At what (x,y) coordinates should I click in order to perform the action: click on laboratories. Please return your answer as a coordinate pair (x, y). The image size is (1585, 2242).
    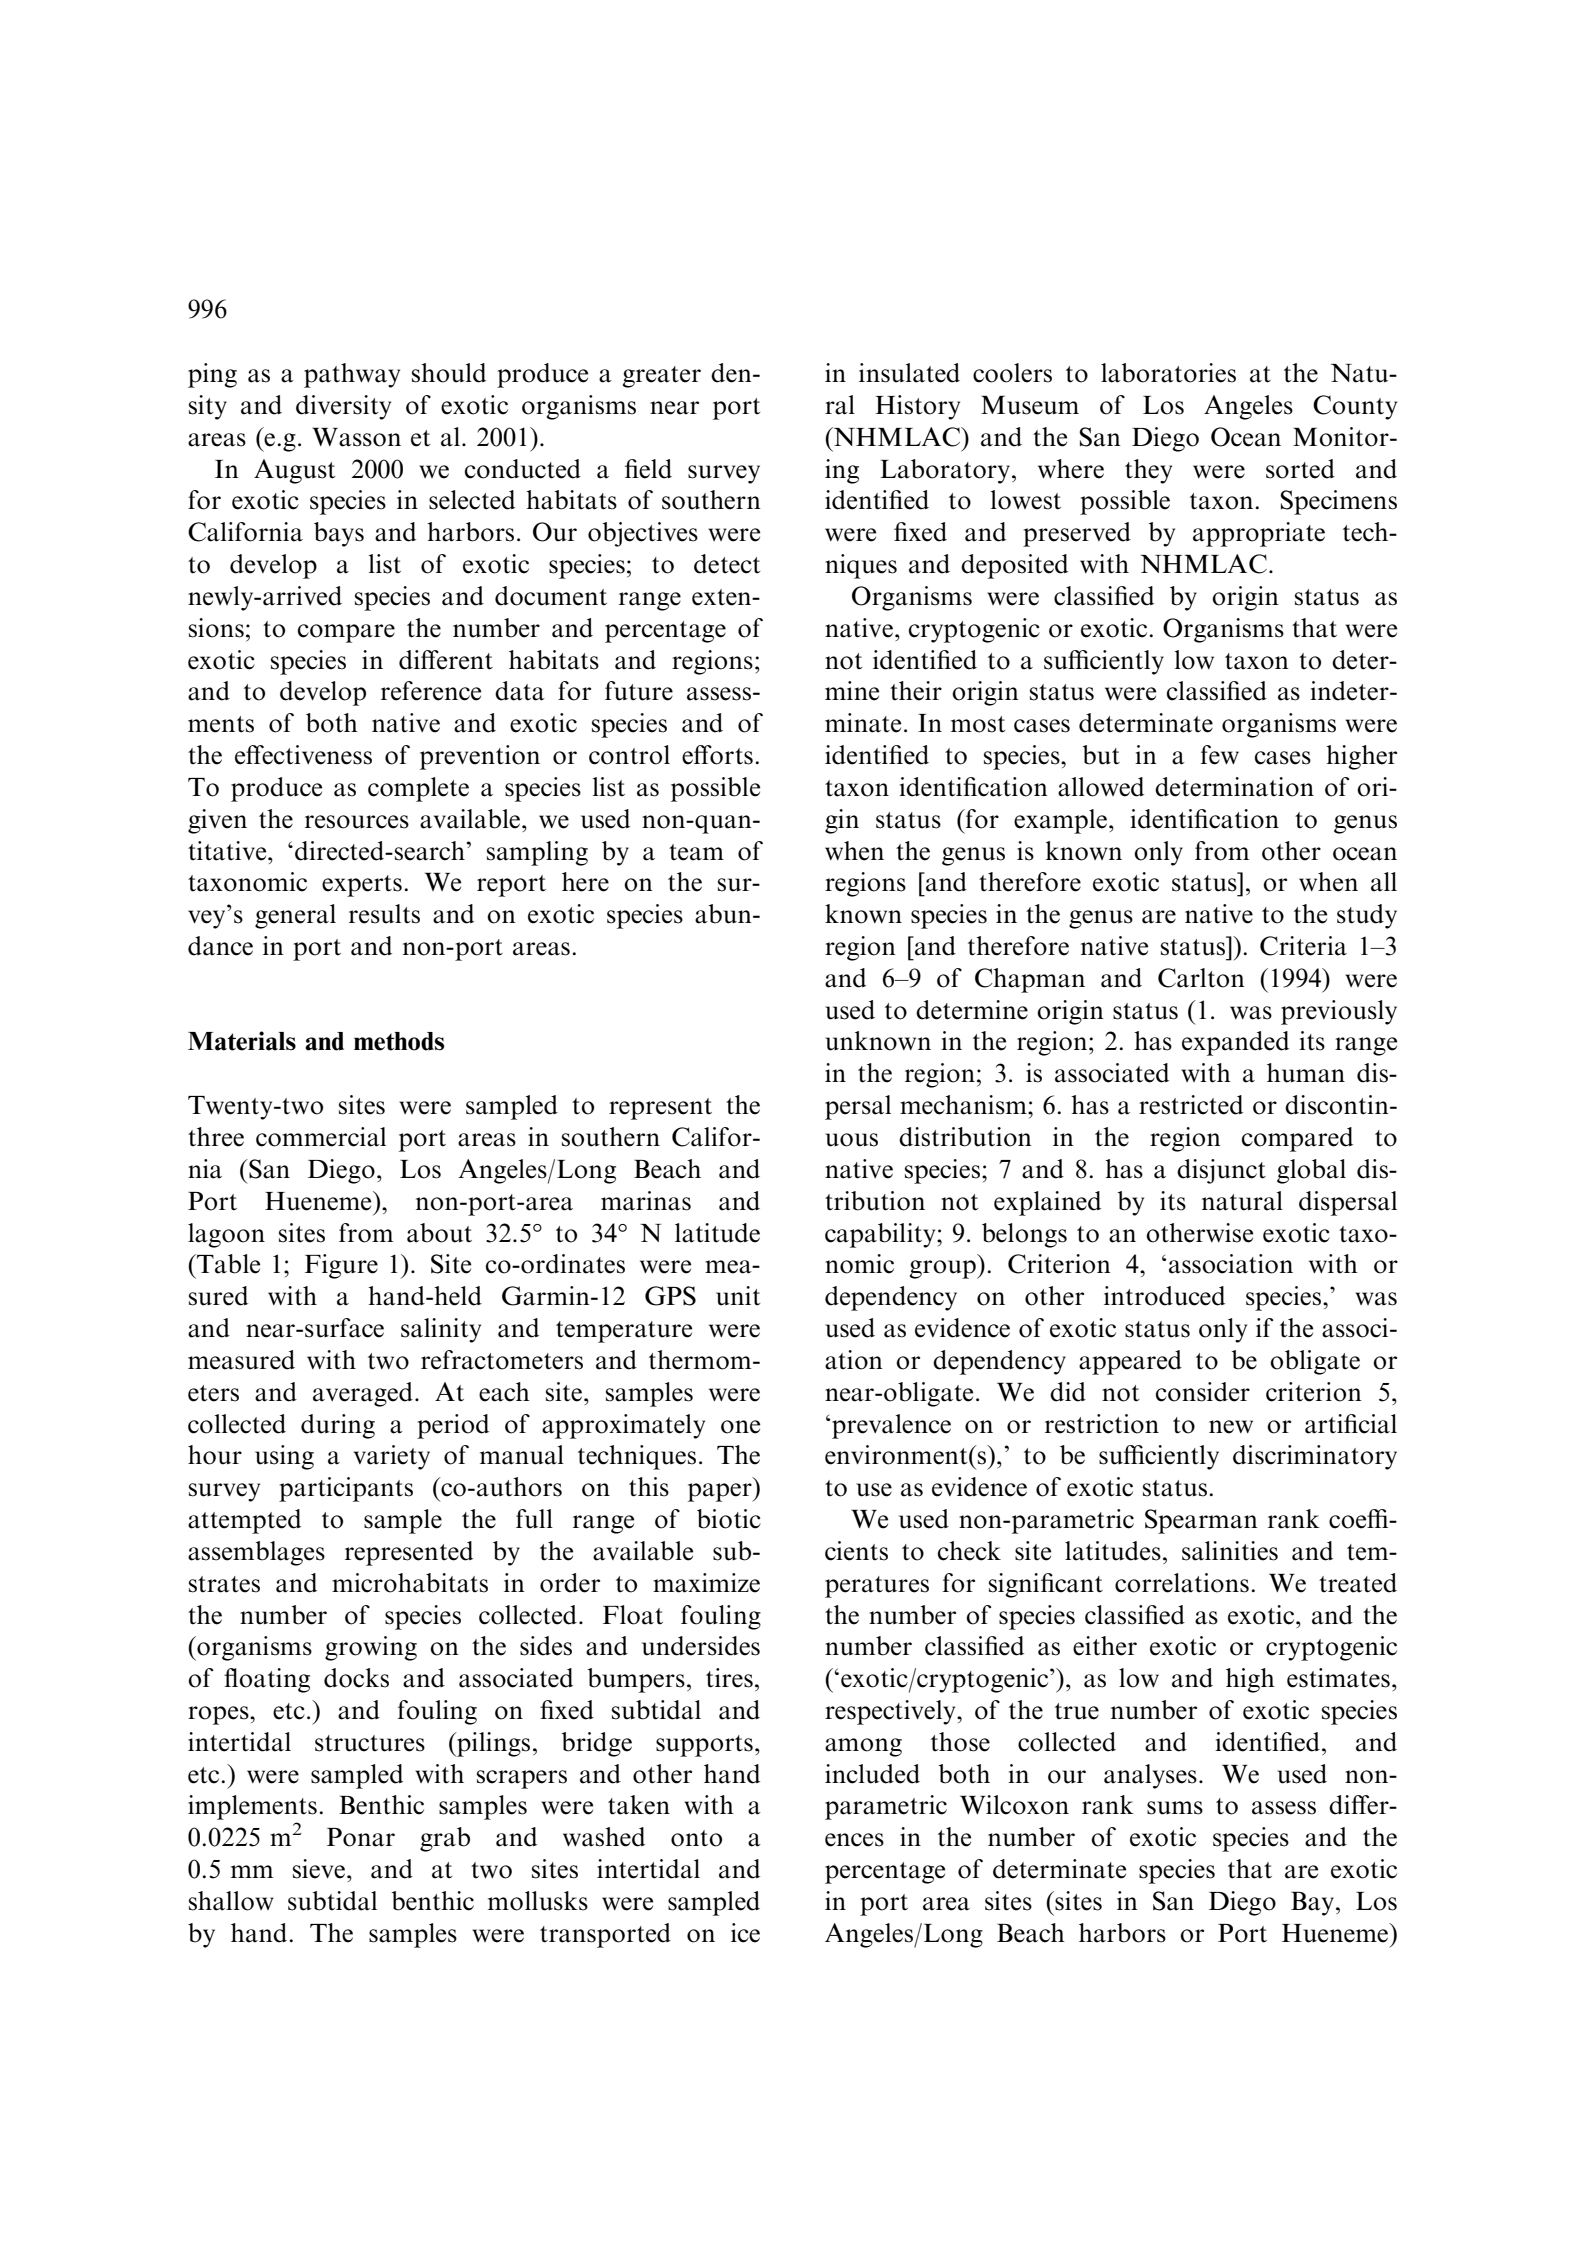
    Looking at the image, I should click on (1168, 373).
